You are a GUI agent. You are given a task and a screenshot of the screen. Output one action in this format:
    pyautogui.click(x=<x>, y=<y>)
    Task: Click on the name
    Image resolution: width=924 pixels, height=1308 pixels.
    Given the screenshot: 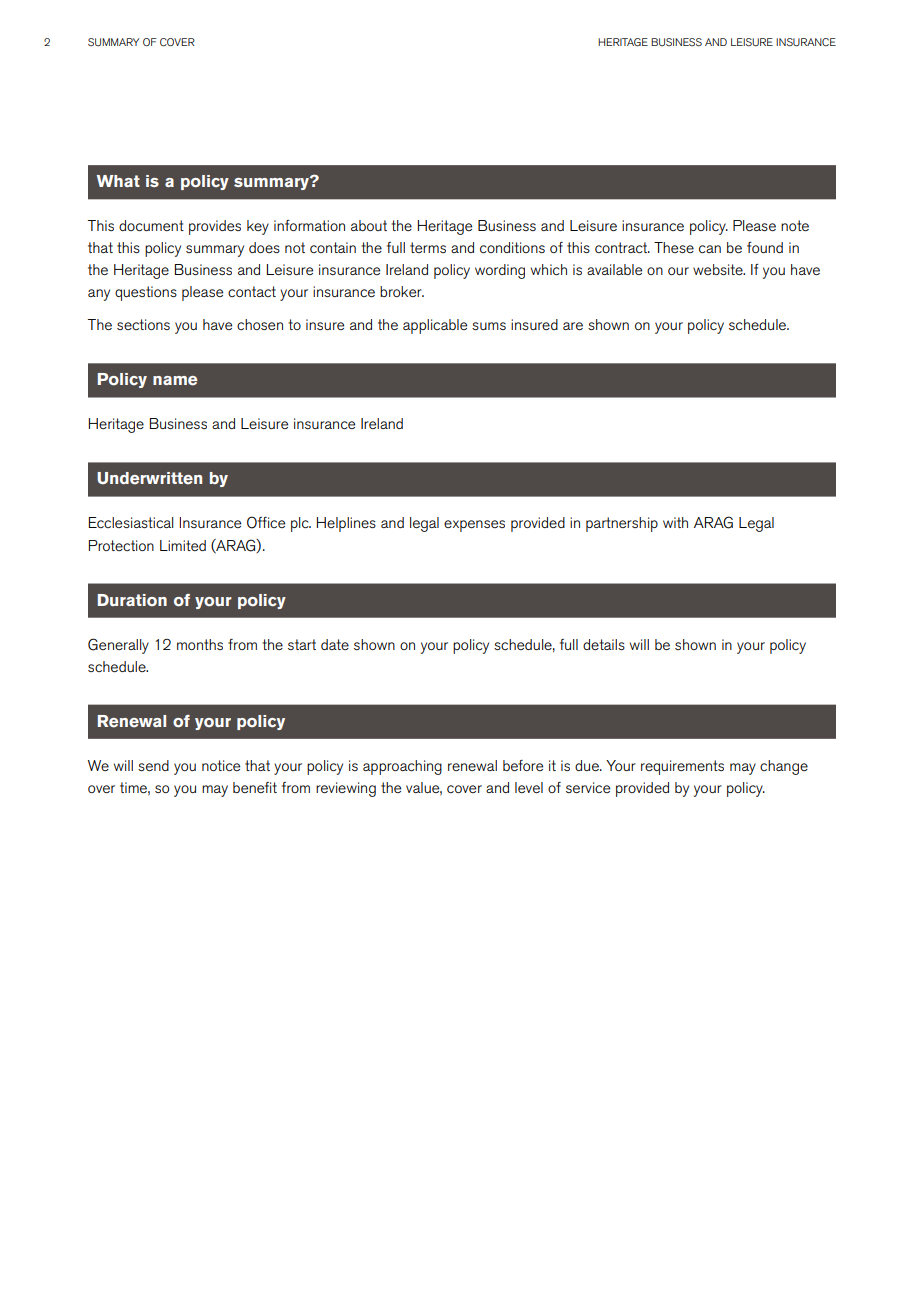 What is the action you would take?
    pyautogui.click(x=175, y=381)
